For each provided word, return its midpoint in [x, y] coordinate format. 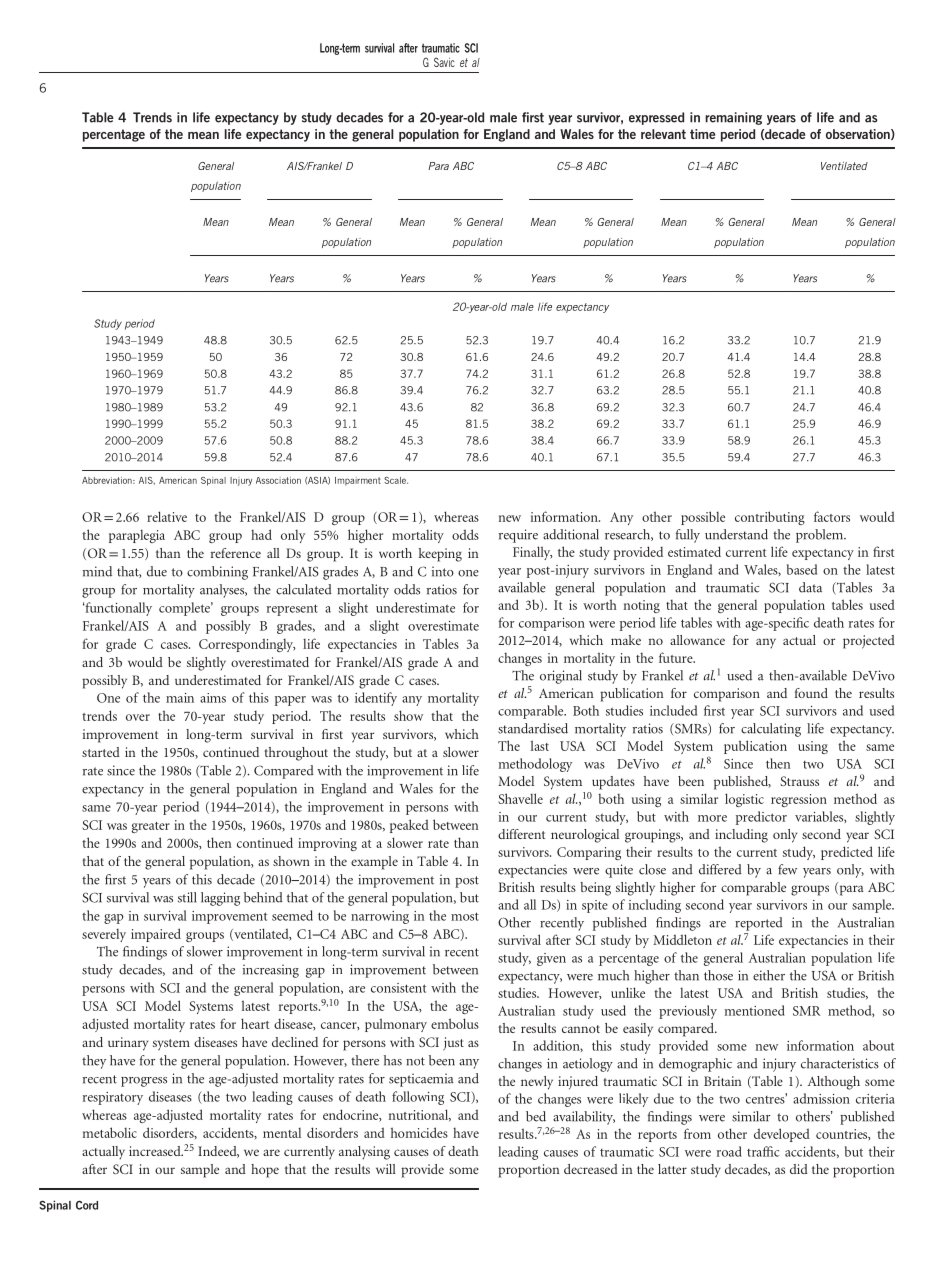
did [799, 1169]
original [561, 677]
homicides [419, 1132]
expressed [656, 118]
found [811, 693]
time [702, 134]
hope [265, 1171]
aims [213, 698]
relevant [663, 134]
